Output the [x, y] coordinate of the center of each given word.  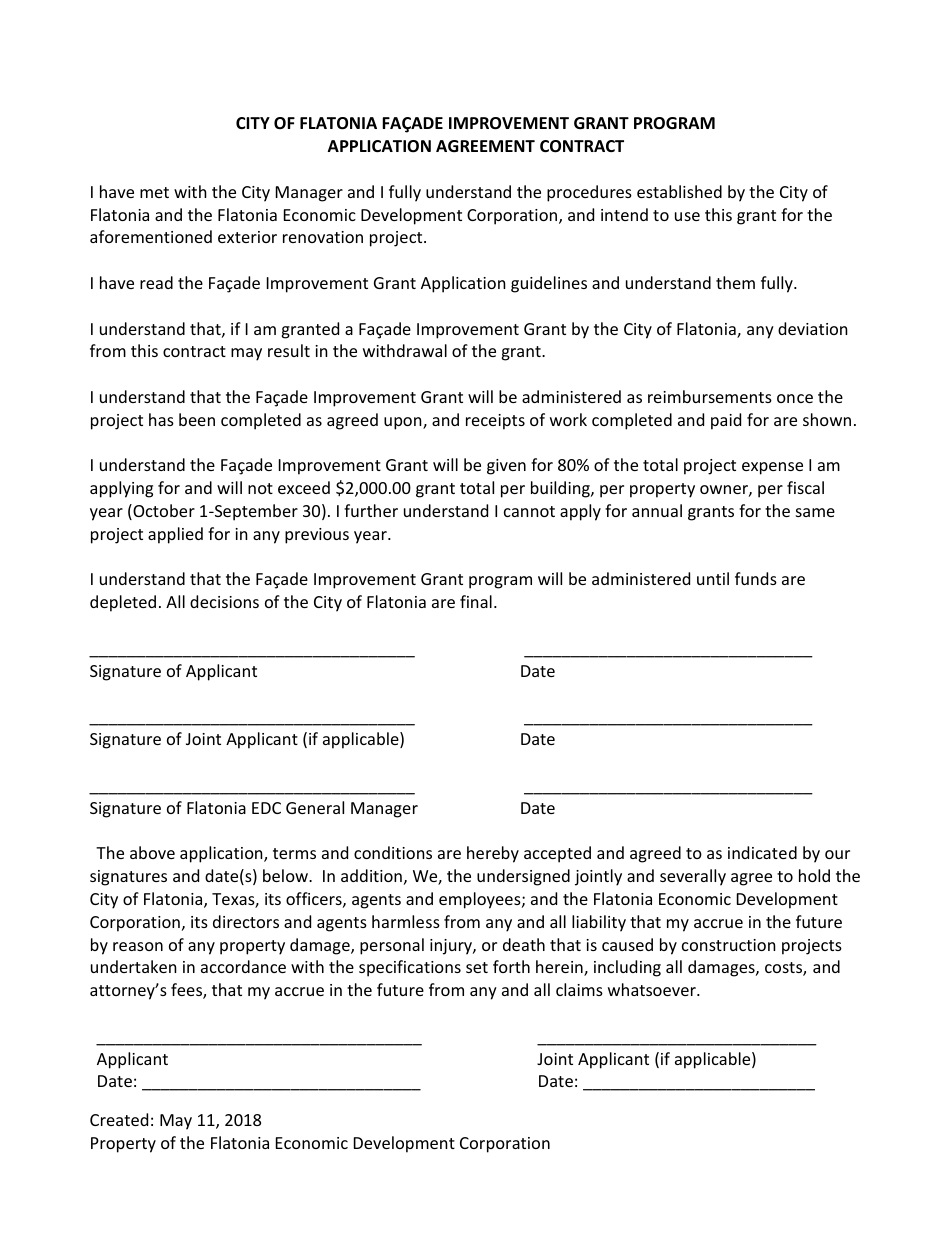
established [679, 191]
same [815, 512]
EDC [266, 808]
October [163, 512]
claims [579, 989]
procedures [589, 193]
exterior [247, 237]
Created [119, 1119]
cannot [529, 511]
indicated [762, 852]
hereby [493, 854]
